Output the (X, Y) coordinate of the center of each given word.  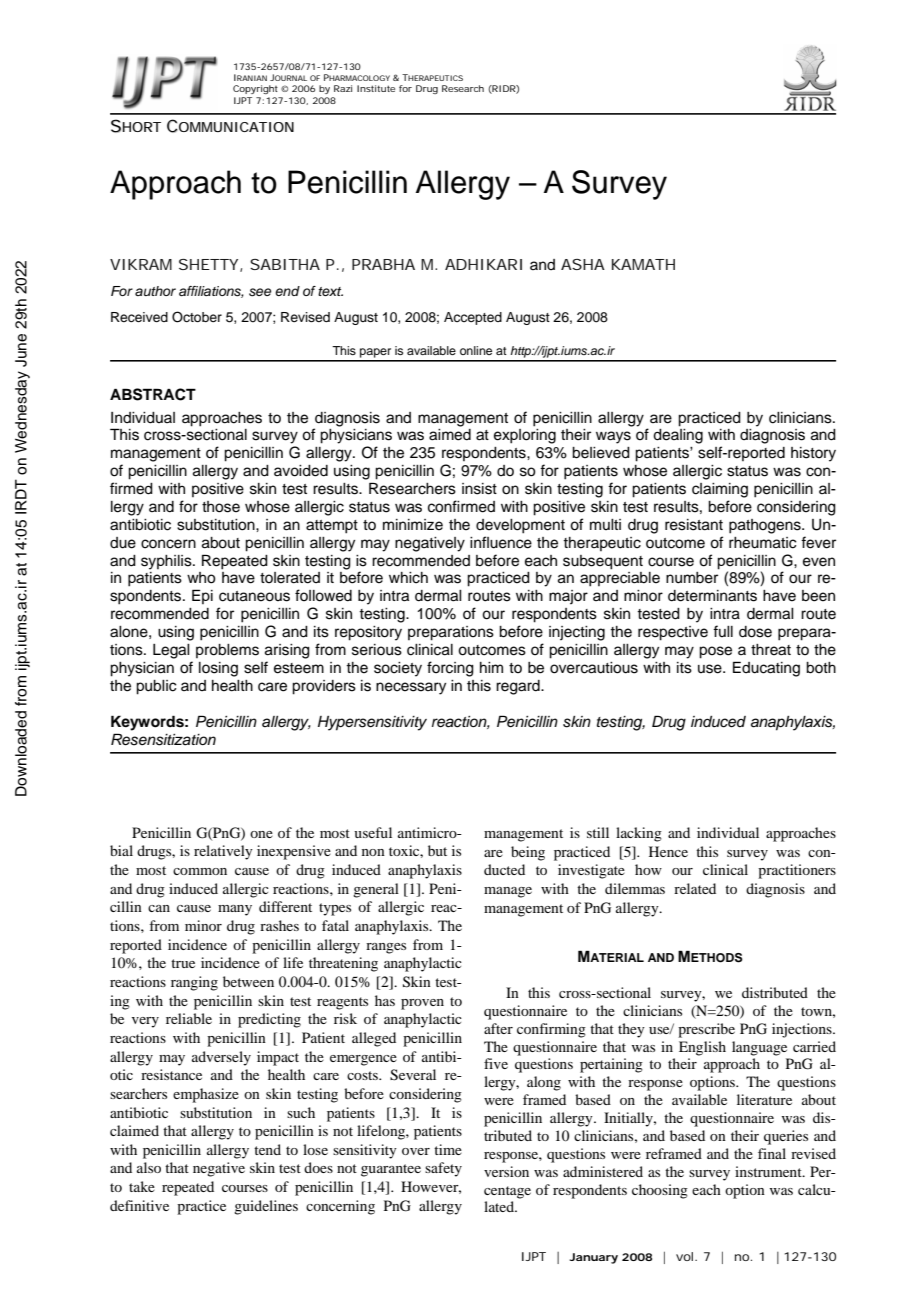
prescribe (706, 1030)
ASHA (583, 264)
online (476, 350)
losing (218, 669)
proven (422, 1004)
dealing (678, 436)
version (506, 1171)
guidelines (266, 1207)
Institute (376, 88)
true (183, 963)
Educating (766, 669)
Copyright (255, 89)
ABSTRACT (153, 394)
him (491, 667)
